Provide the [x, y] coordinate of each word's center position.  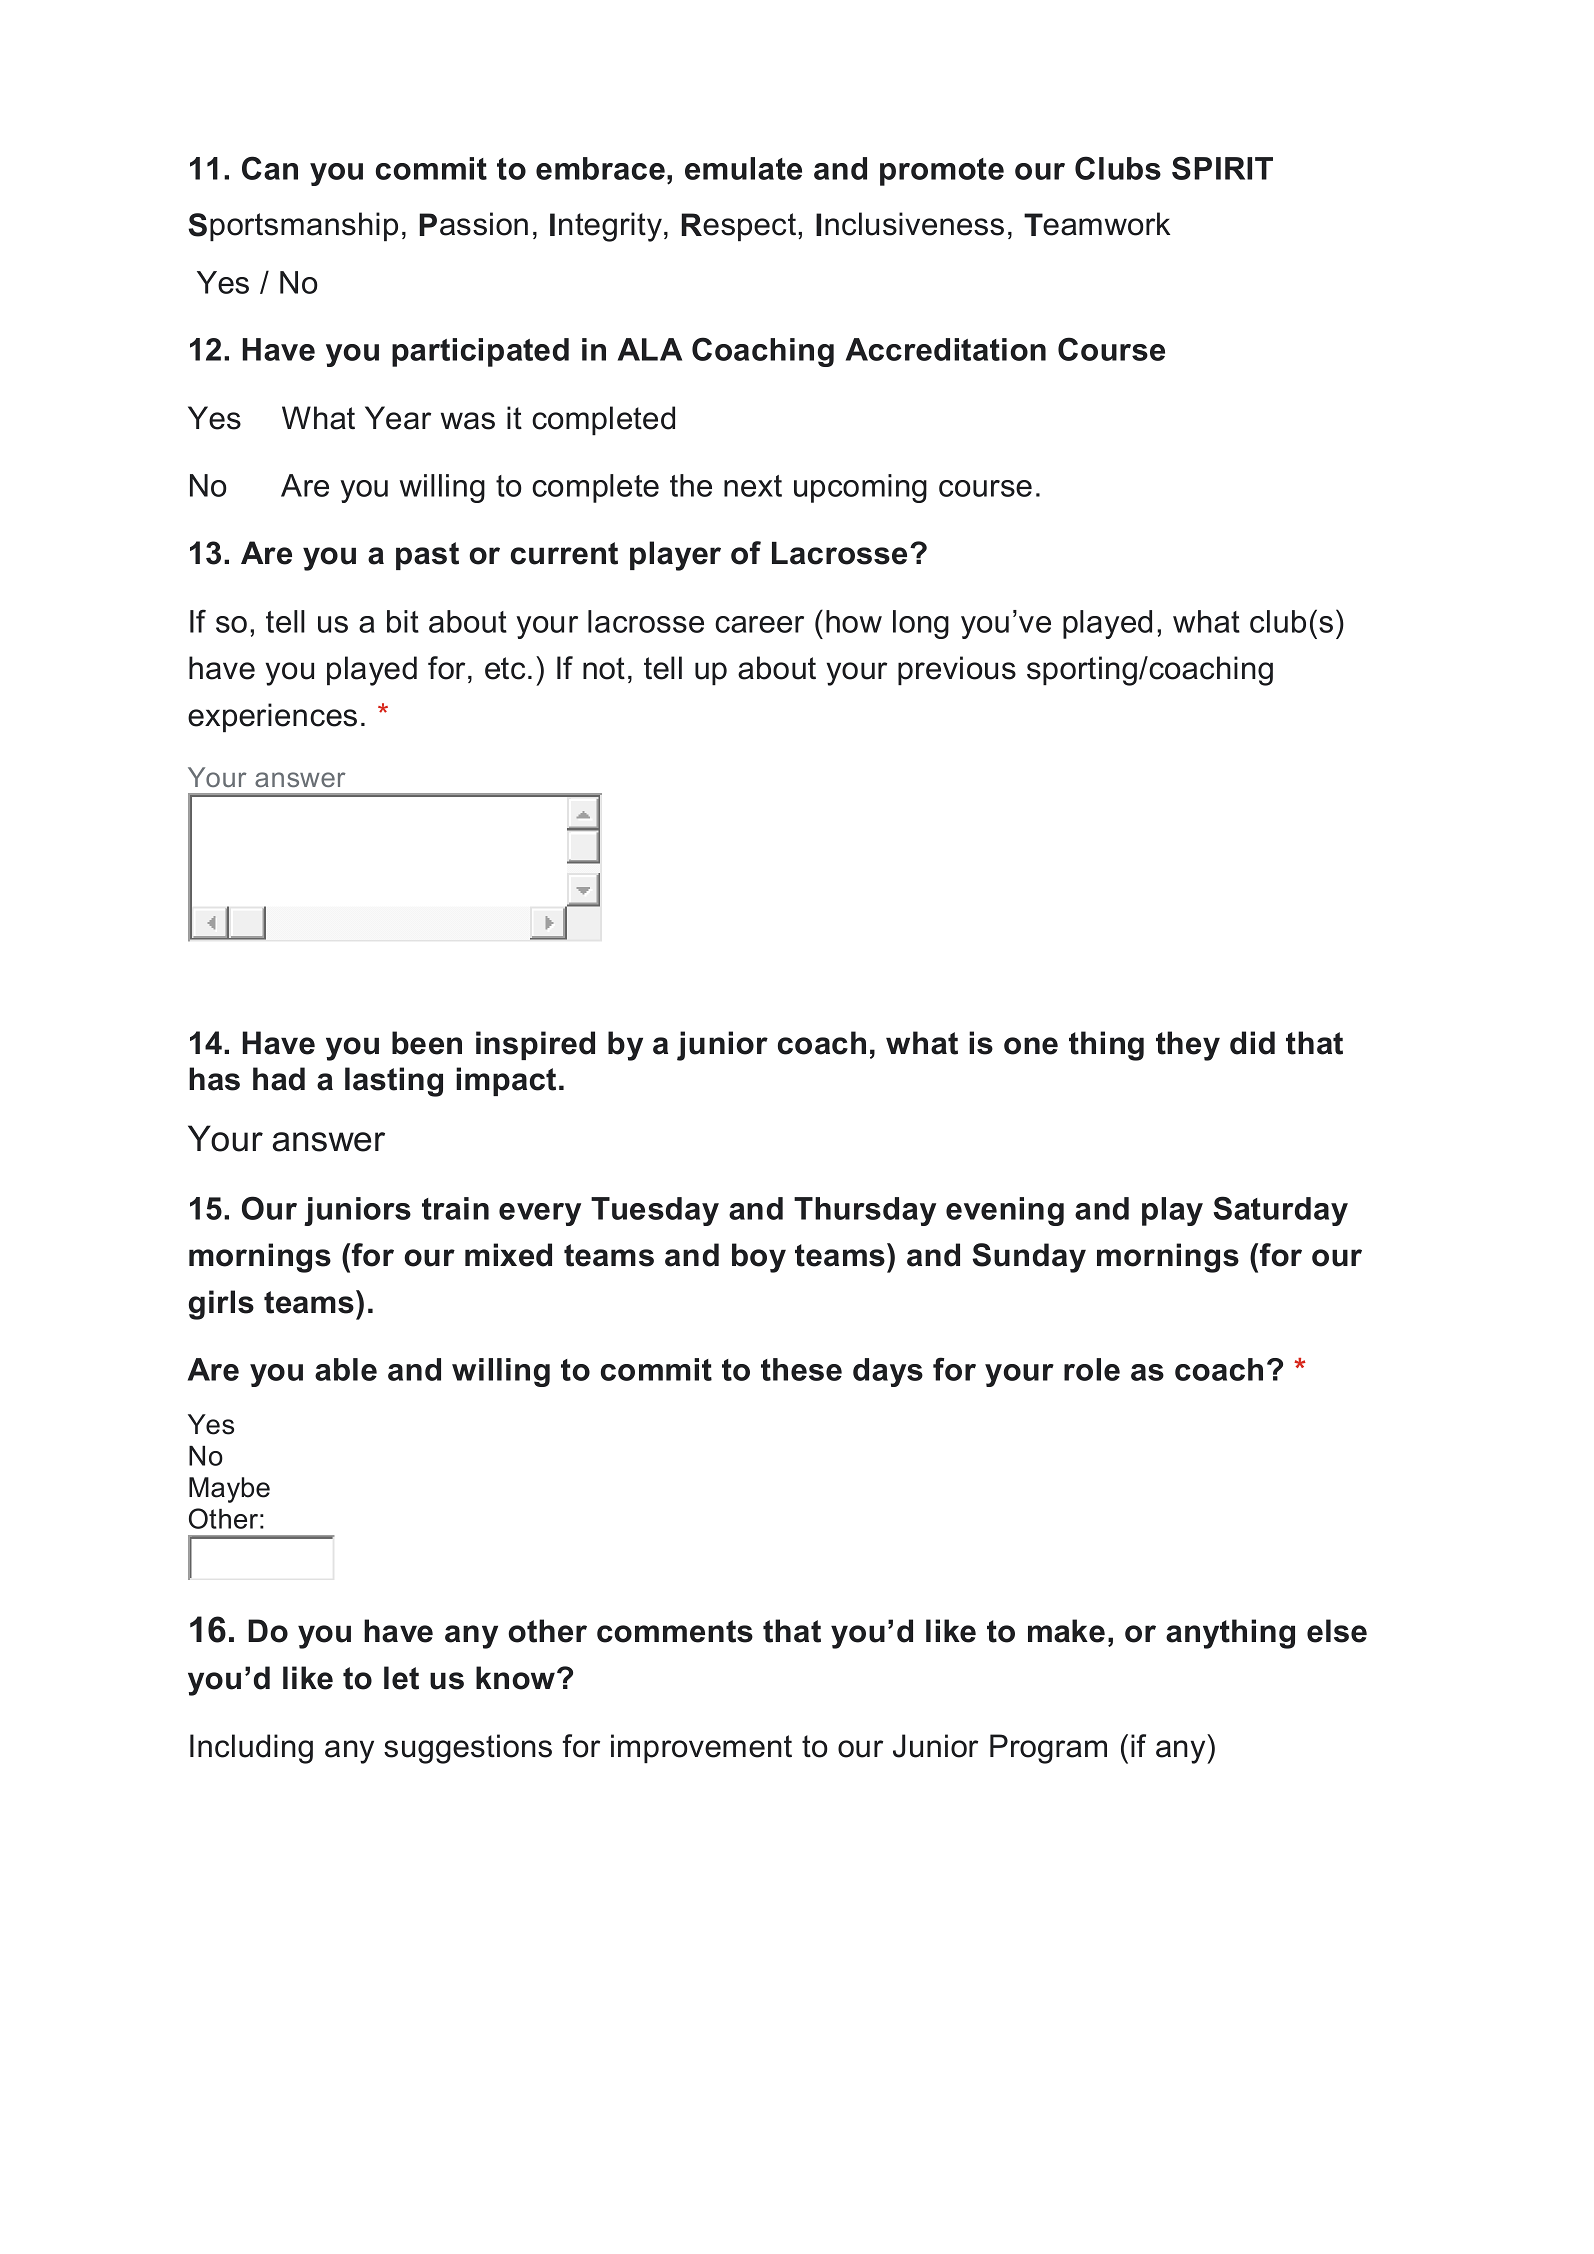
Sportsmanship [293, 226]
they [1188, 1046]
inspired [535, 1045]
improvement [701, 1748]
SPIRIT [1222, 168]
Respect [740, 227]
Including [251, 1749]
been [427, 1043]
